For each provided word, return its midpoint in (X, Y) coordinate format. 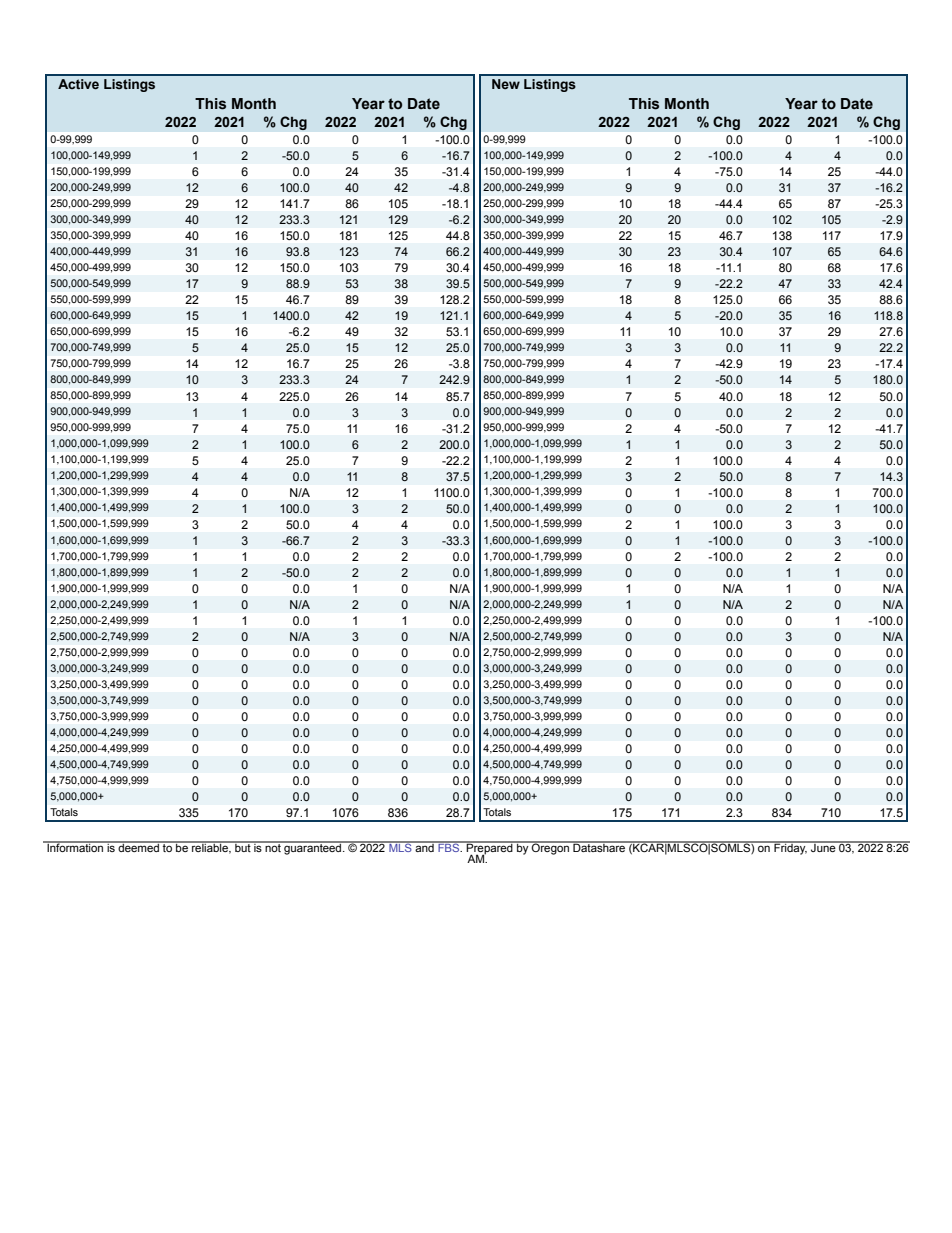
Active (78, 84)
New (506, 84)
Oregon (550, 848)
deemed (138, 847)
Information (75, 846)
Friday (790, 848)
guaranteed (313, 848)
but (243, 847)
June (823, 847)
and (424, 847)
